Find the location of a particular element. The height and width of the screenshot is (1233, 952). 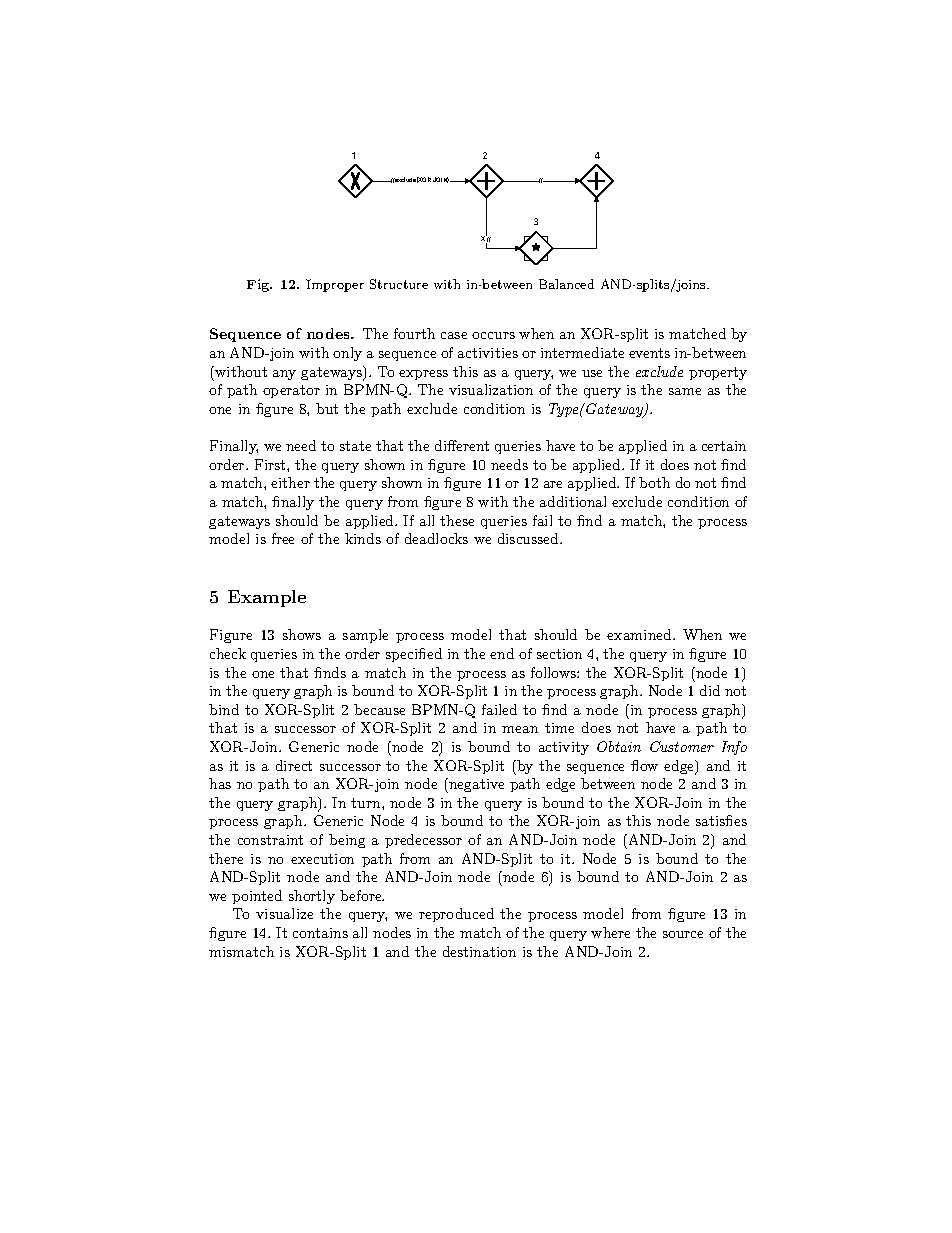

occurs is located at coordinates (493, 335).
